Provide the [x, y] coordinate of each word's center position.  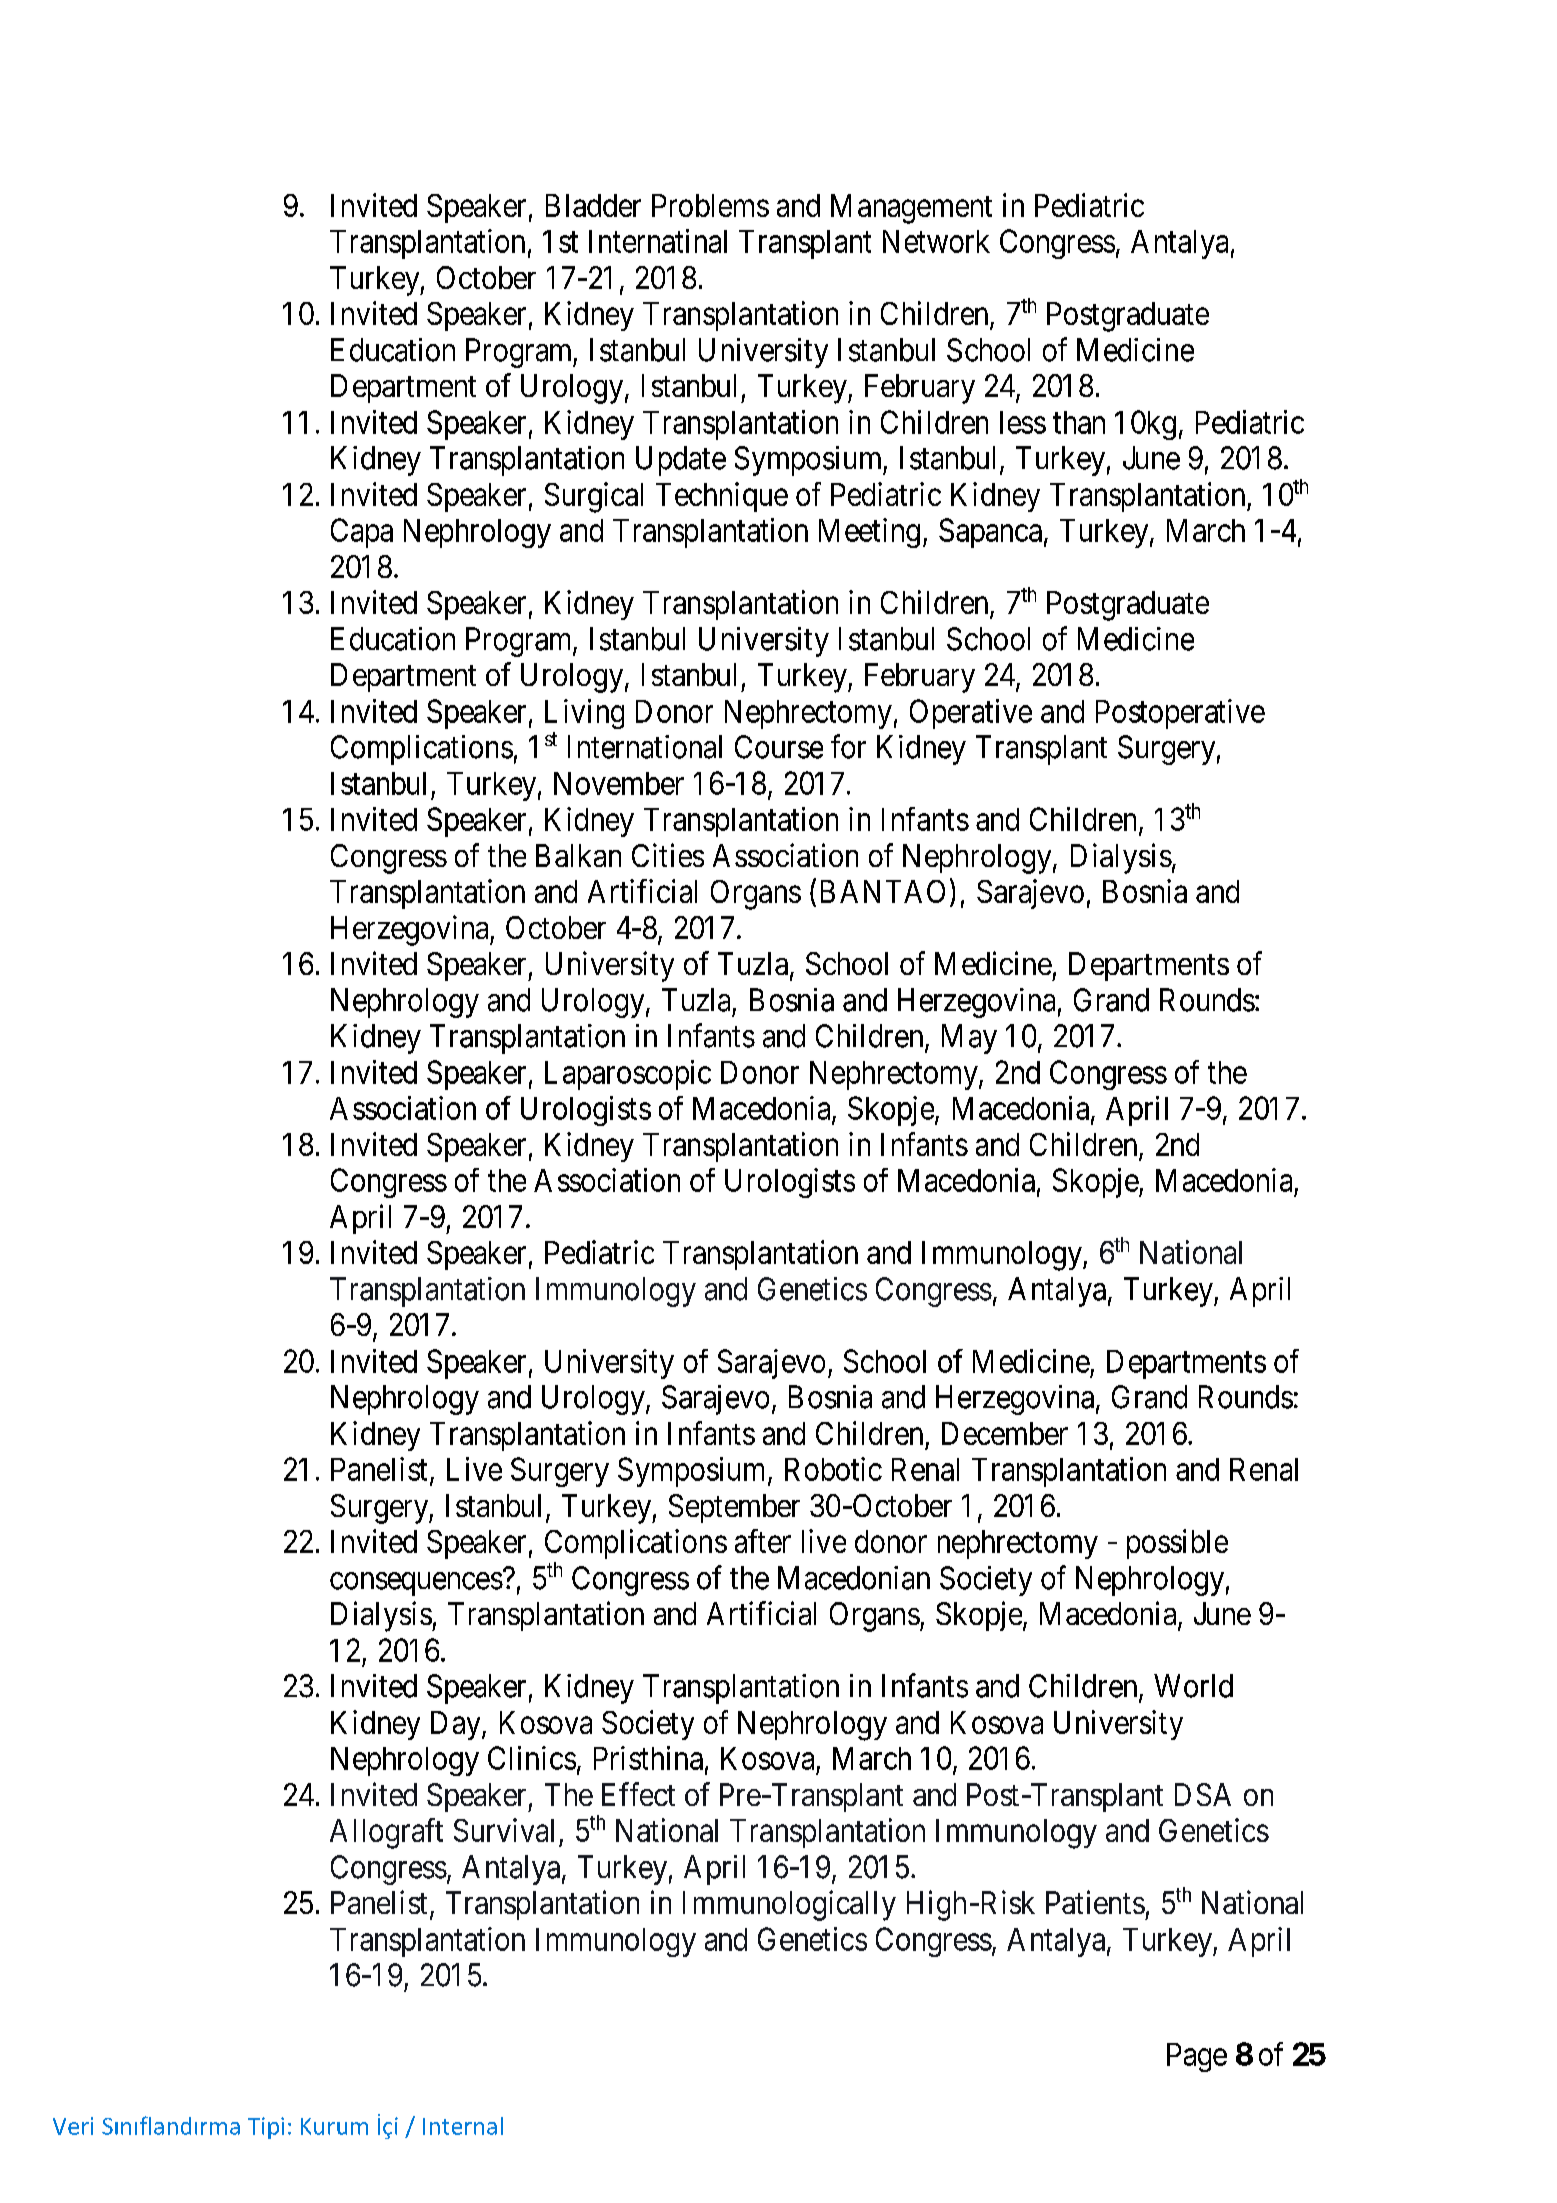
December [1005, 1433]
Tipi [266, 2128]
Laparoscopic [628, 1075]
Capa [362, 533]
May [969, 1039]
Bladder [593, 205]
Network [936, 241]
